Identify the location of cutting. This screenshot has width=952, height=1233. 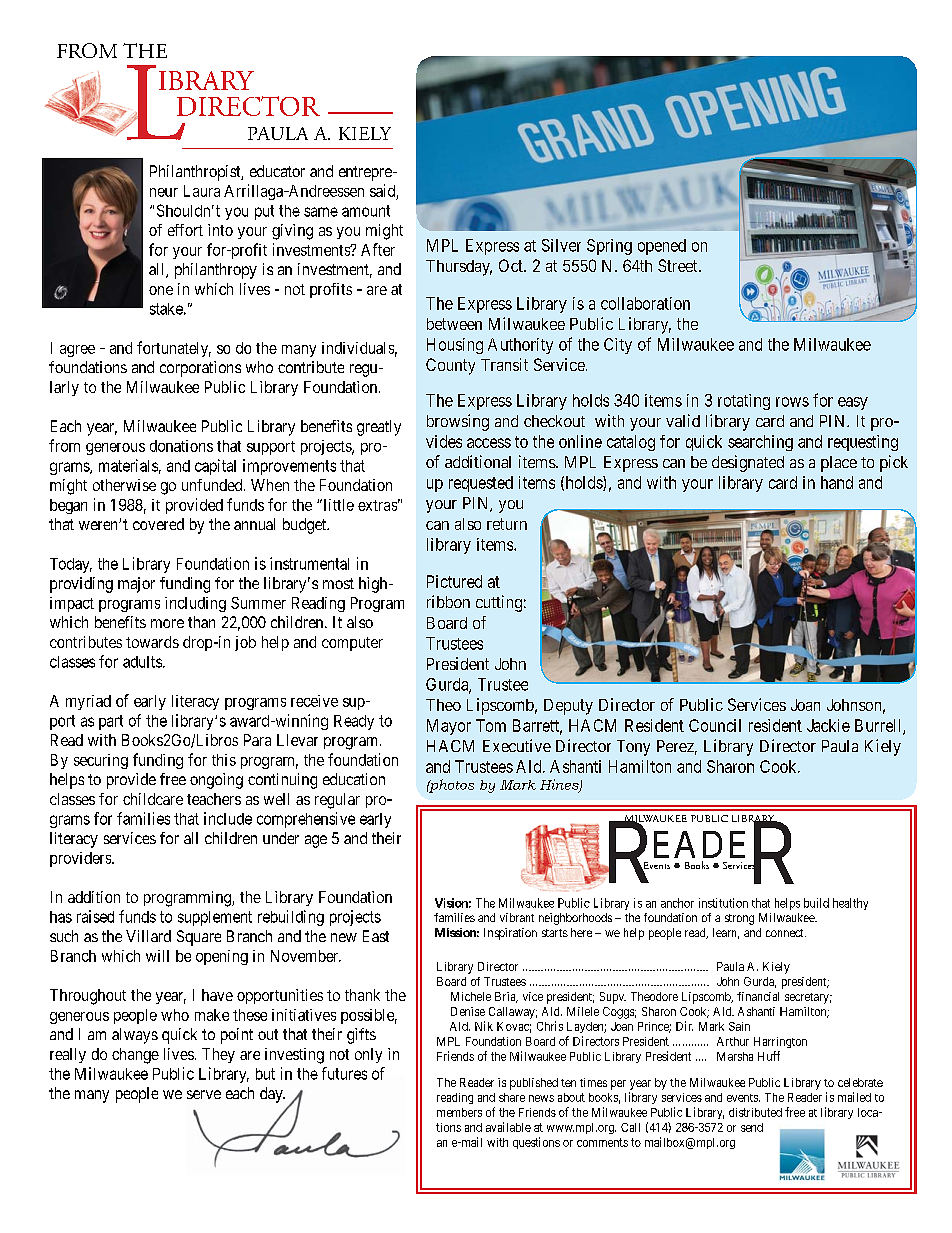
(499, 603).
